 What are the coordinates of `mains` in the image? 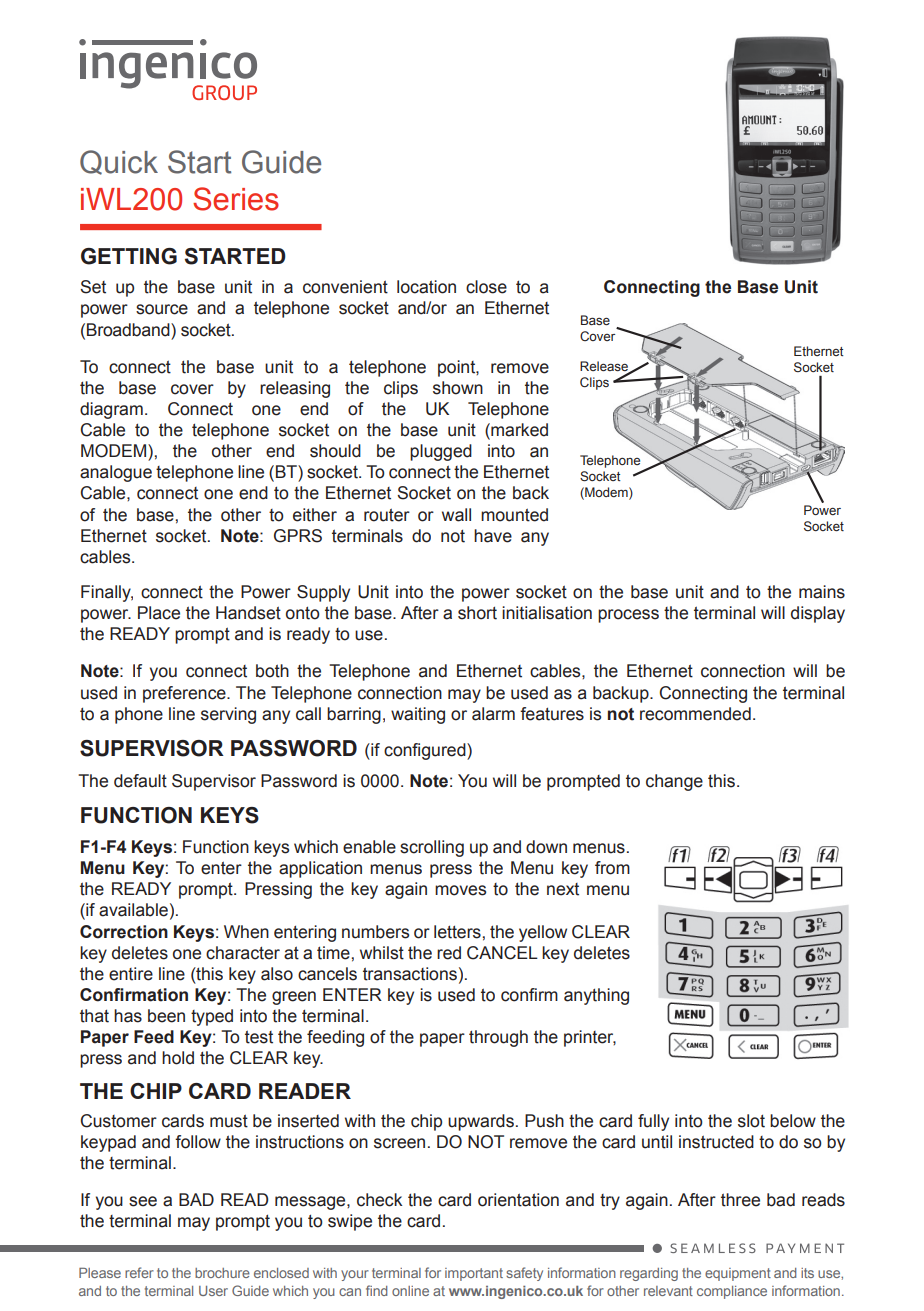 It's located at (822, 592).
